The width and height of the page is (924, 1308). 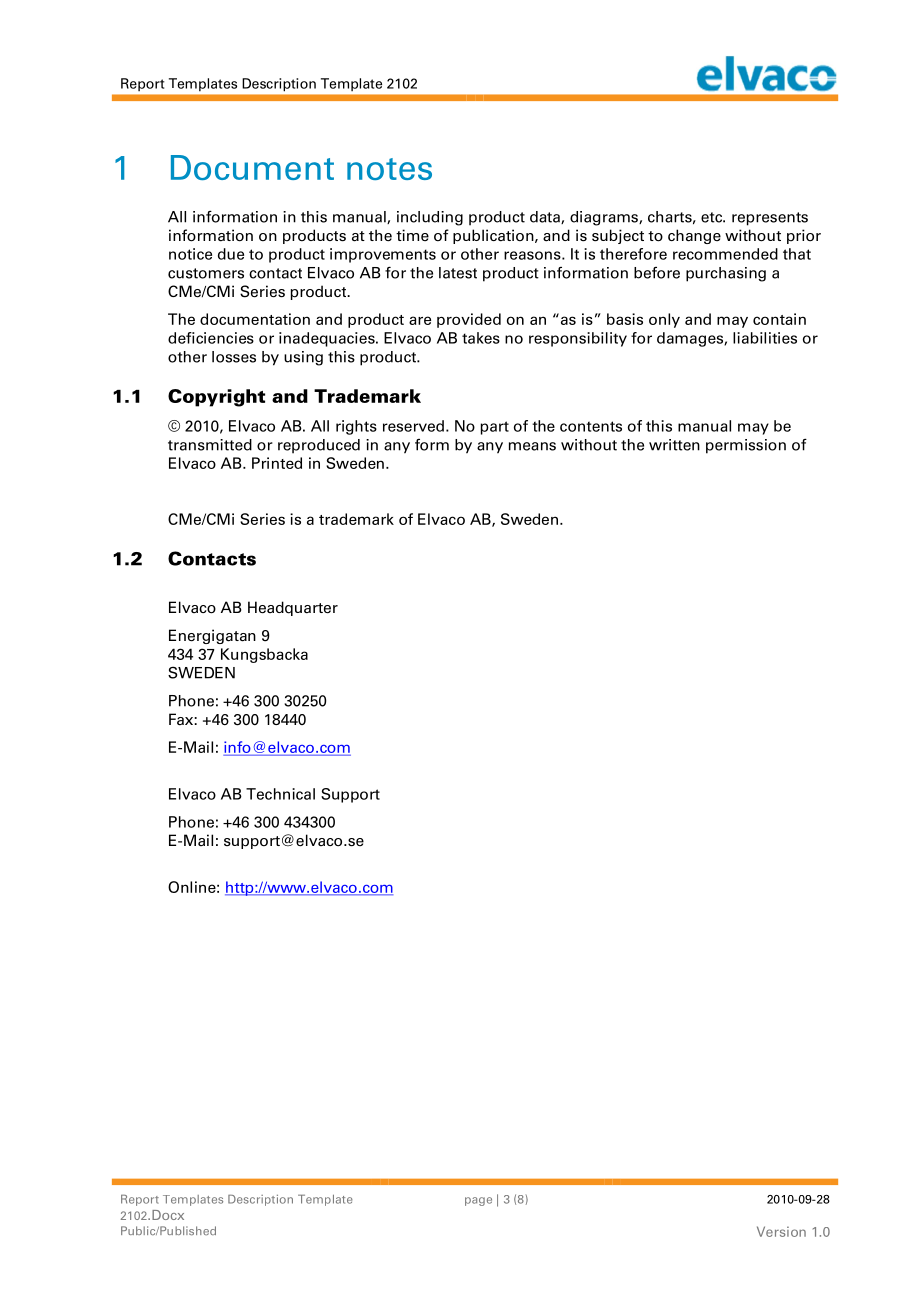 What do you see at coordinates (664, 320) in the page?
I see `only` at bounding box center [664, 320].
